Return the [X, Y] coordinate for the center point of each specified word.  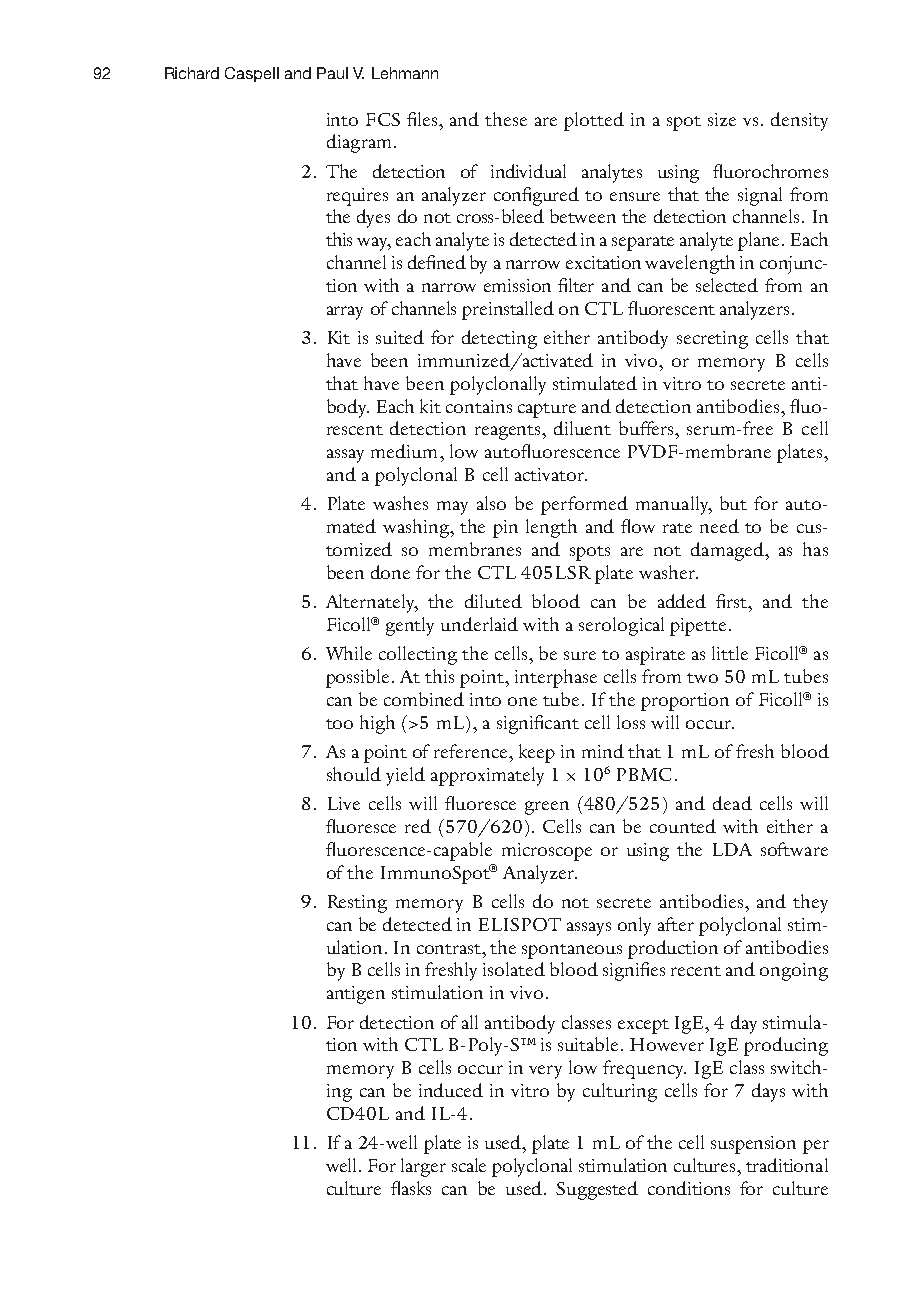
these [506, 119]
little [730, 653]
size [722, 119]
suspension [753, 1145]
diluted [493, 601]
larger [423, 1167]
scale [469, 1165]
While [349, 653]
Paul [332, 73]
